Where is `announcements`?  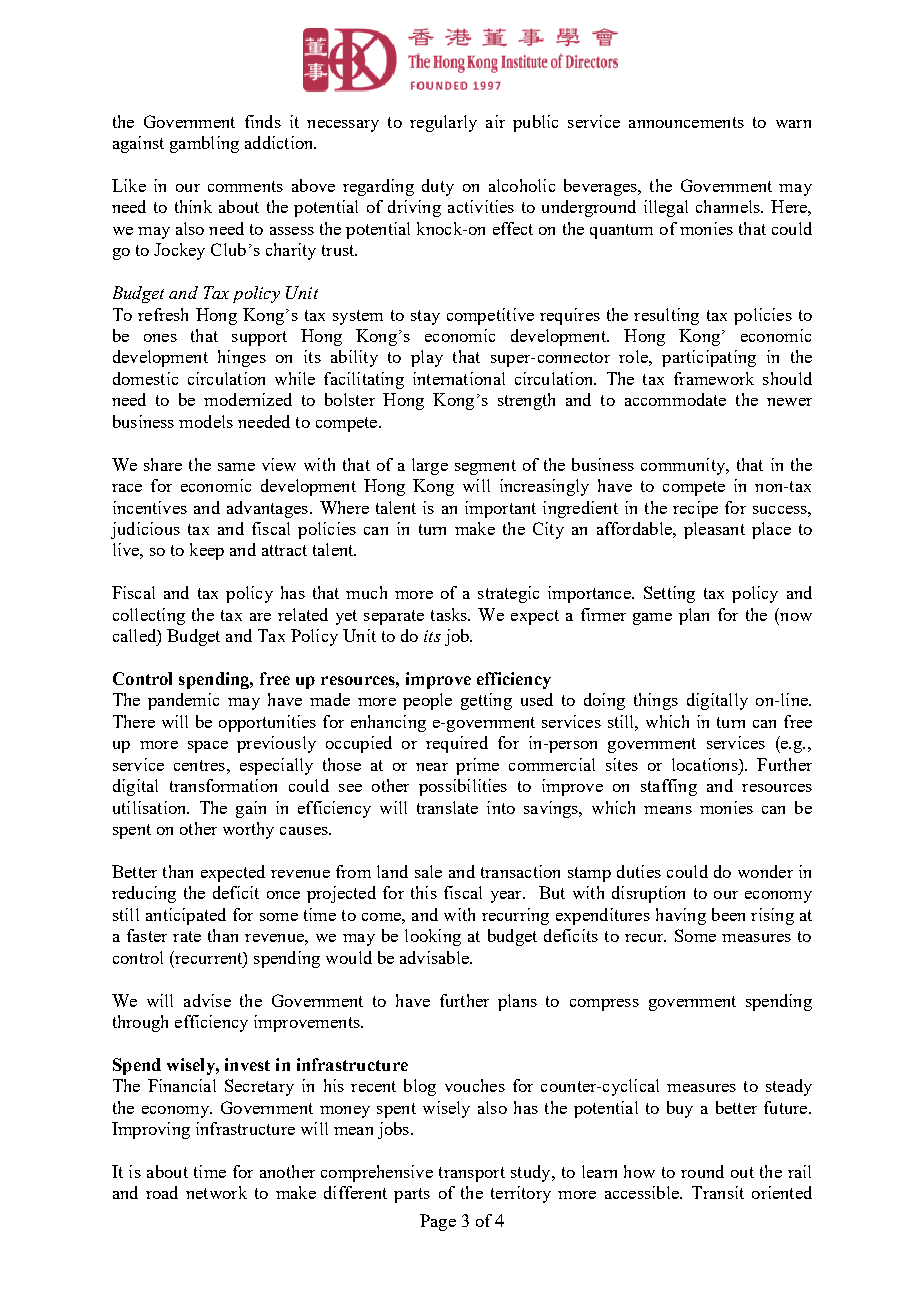
announcements is located at coordinates (686, 122).
